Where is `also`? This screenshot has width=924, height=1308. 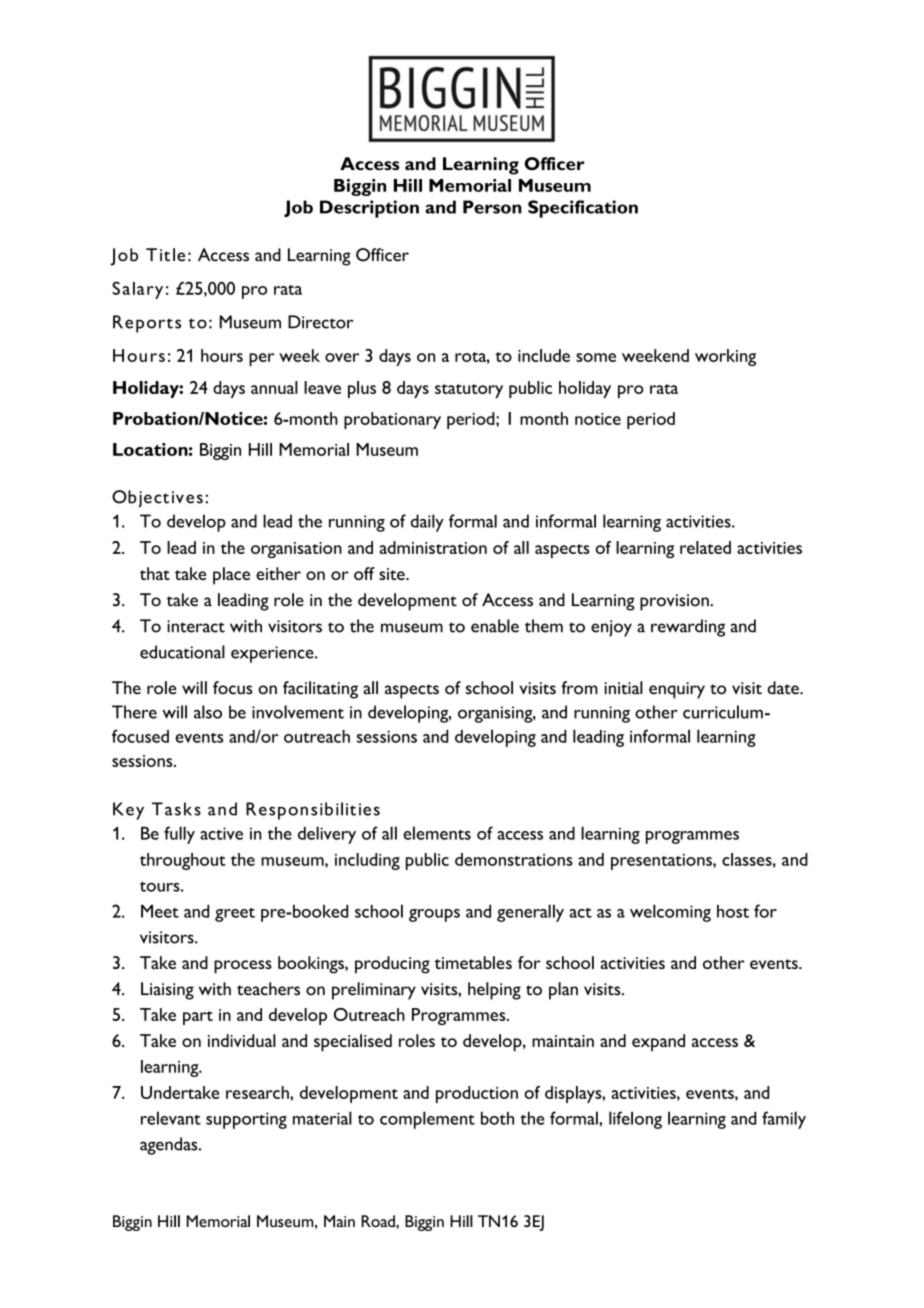
also is located at coordinates (208, 712).
